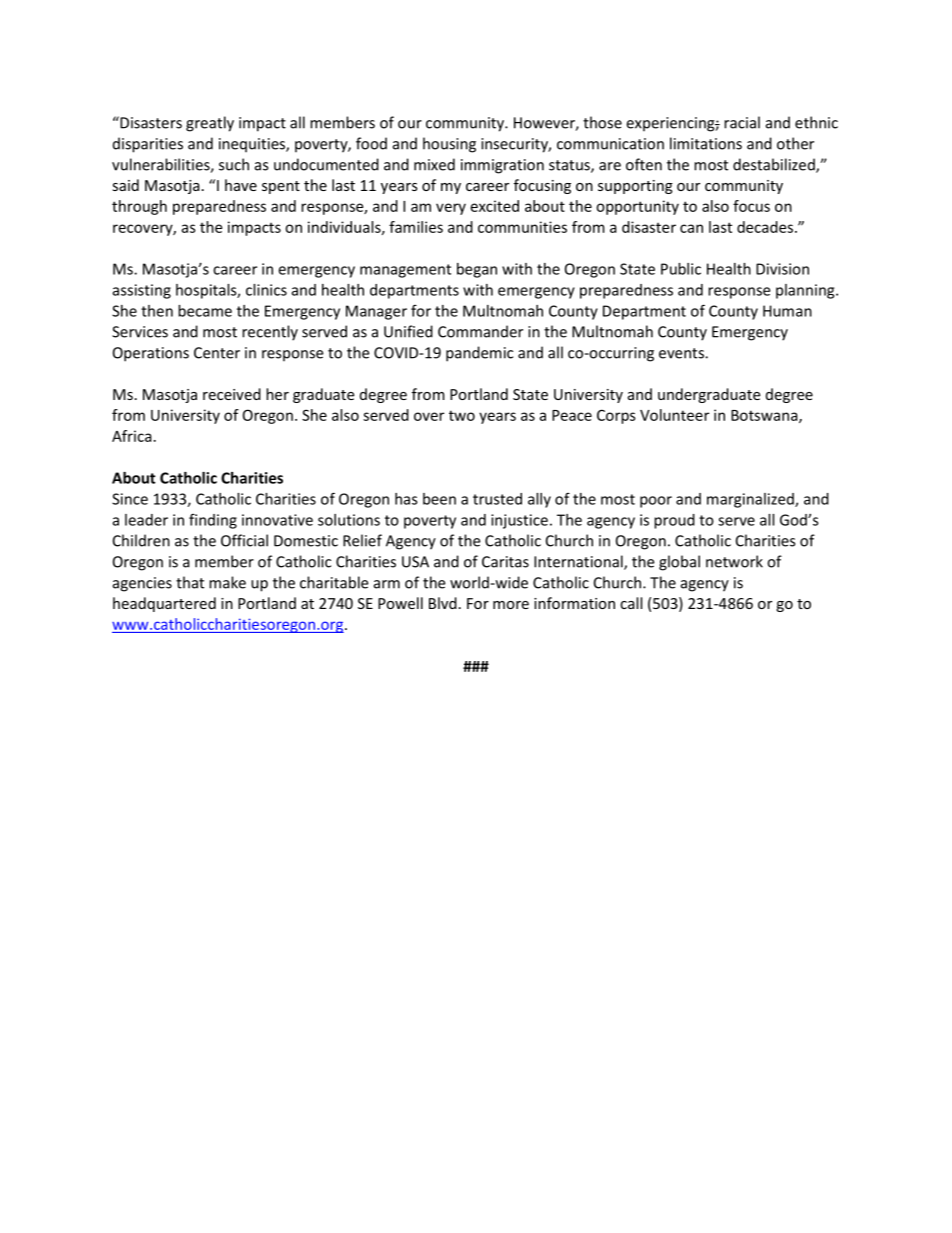  I want to click on greatly, so click(210, 124).
